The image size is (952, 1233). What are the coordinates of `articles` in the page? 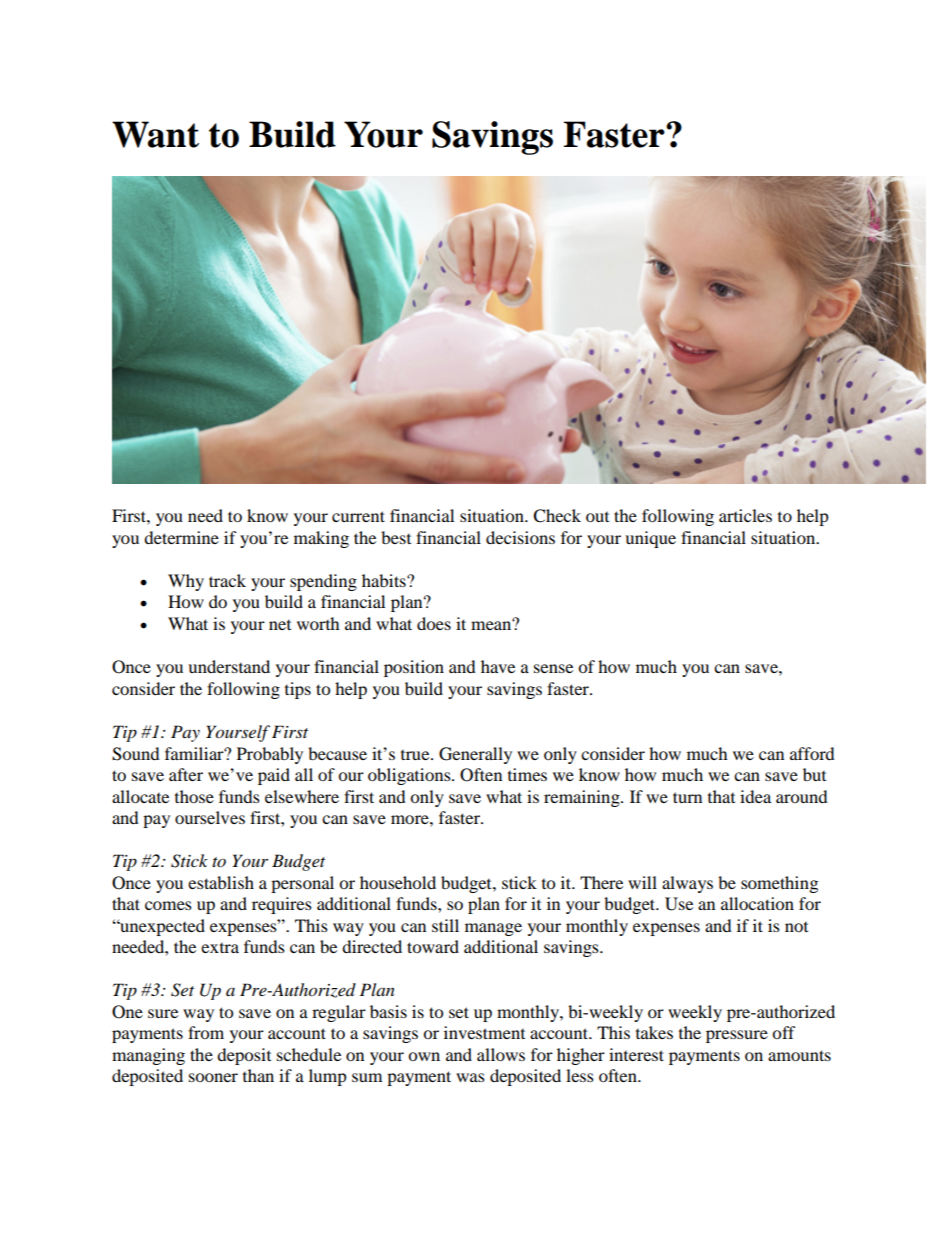 It's located at (745, 515).
